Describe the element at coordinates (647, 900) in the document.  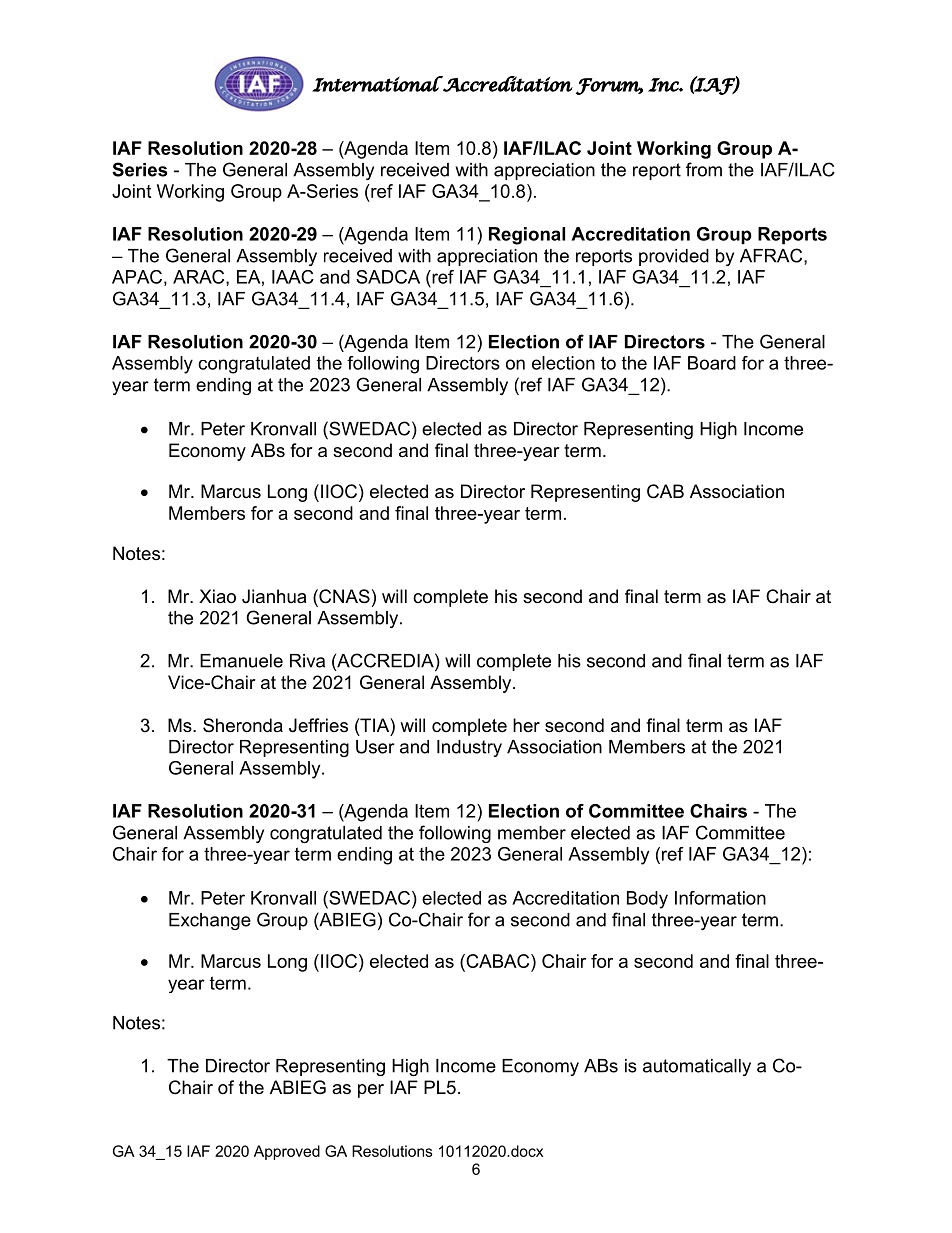
I see `Body` at that location.
